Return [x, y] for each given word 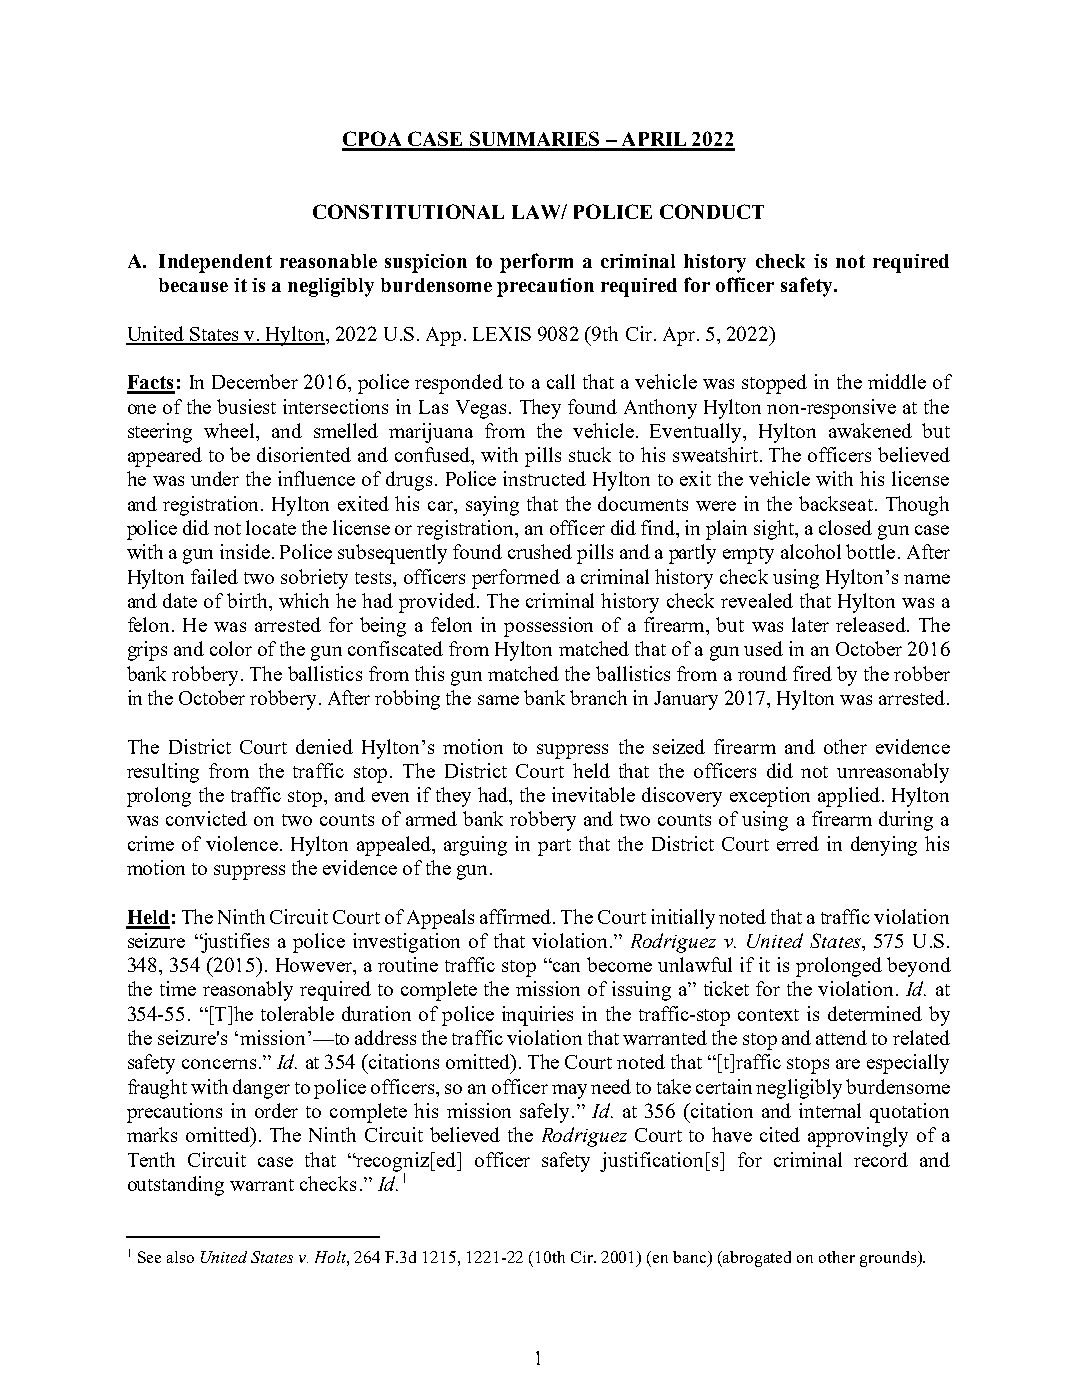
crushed [540, 551]
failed [214, 576]
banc [691, 1258]
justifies [234, 943]
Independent [215, 263]
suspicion [426, 263]
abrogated [757, 1259]
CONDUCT [712, 211]
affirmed [517, 916]
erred [798, 843]
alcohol [811, 551]
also [180, 1257]
